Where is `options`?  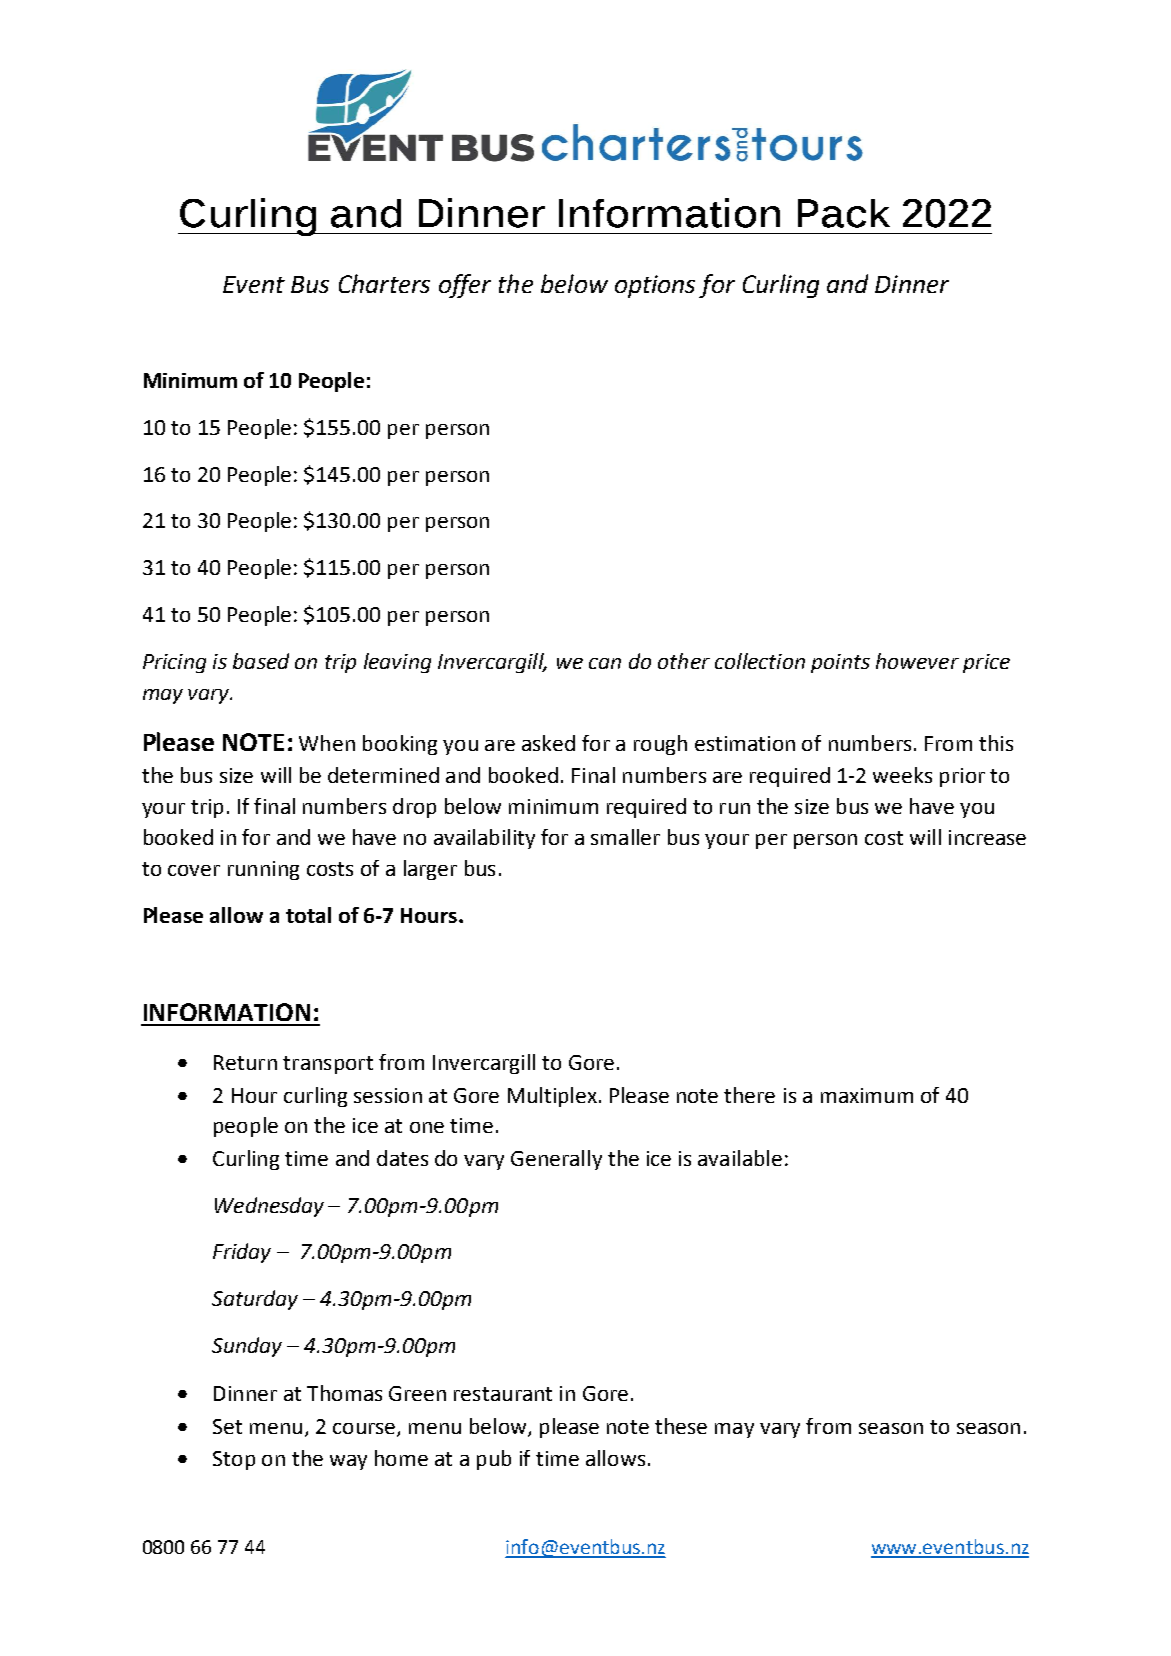 options is located at coordinates (655, 286).
